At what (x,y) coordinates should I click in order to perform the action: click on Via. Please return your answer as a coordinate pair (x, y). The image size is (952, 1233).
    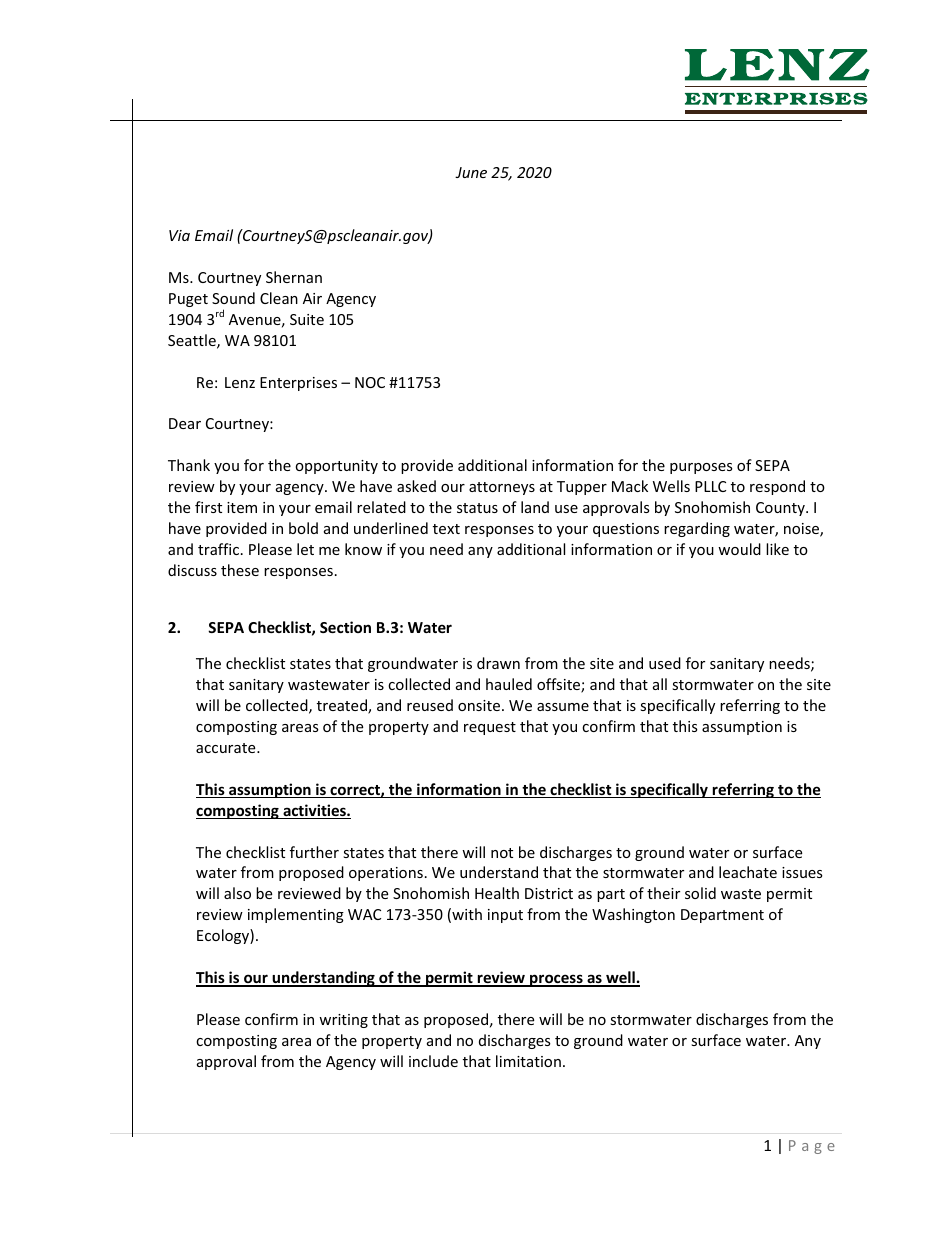
    Looking at the image, I should click on (179, 235).
